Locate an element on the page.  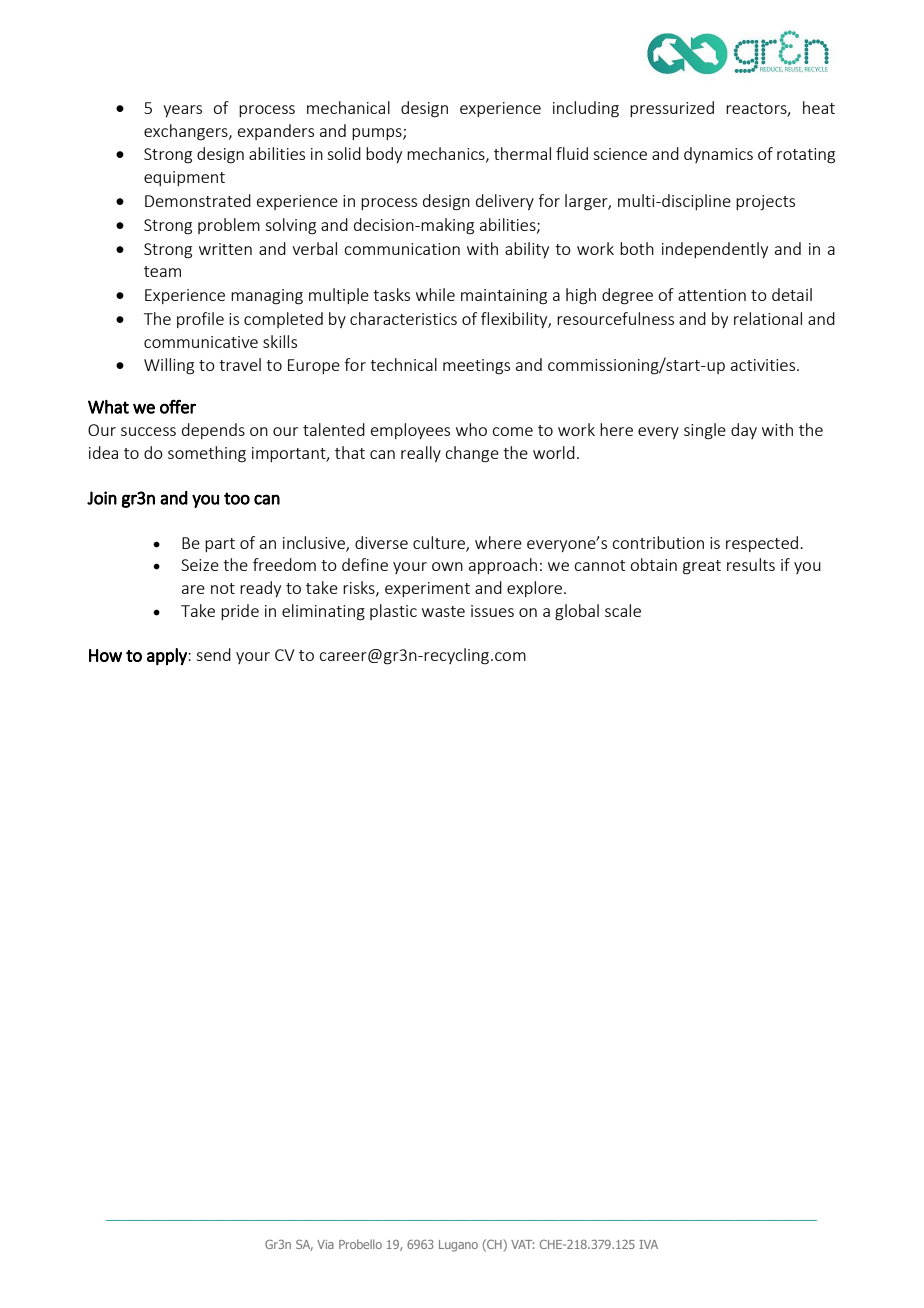
Via is located at coordinates (325, 1244).
